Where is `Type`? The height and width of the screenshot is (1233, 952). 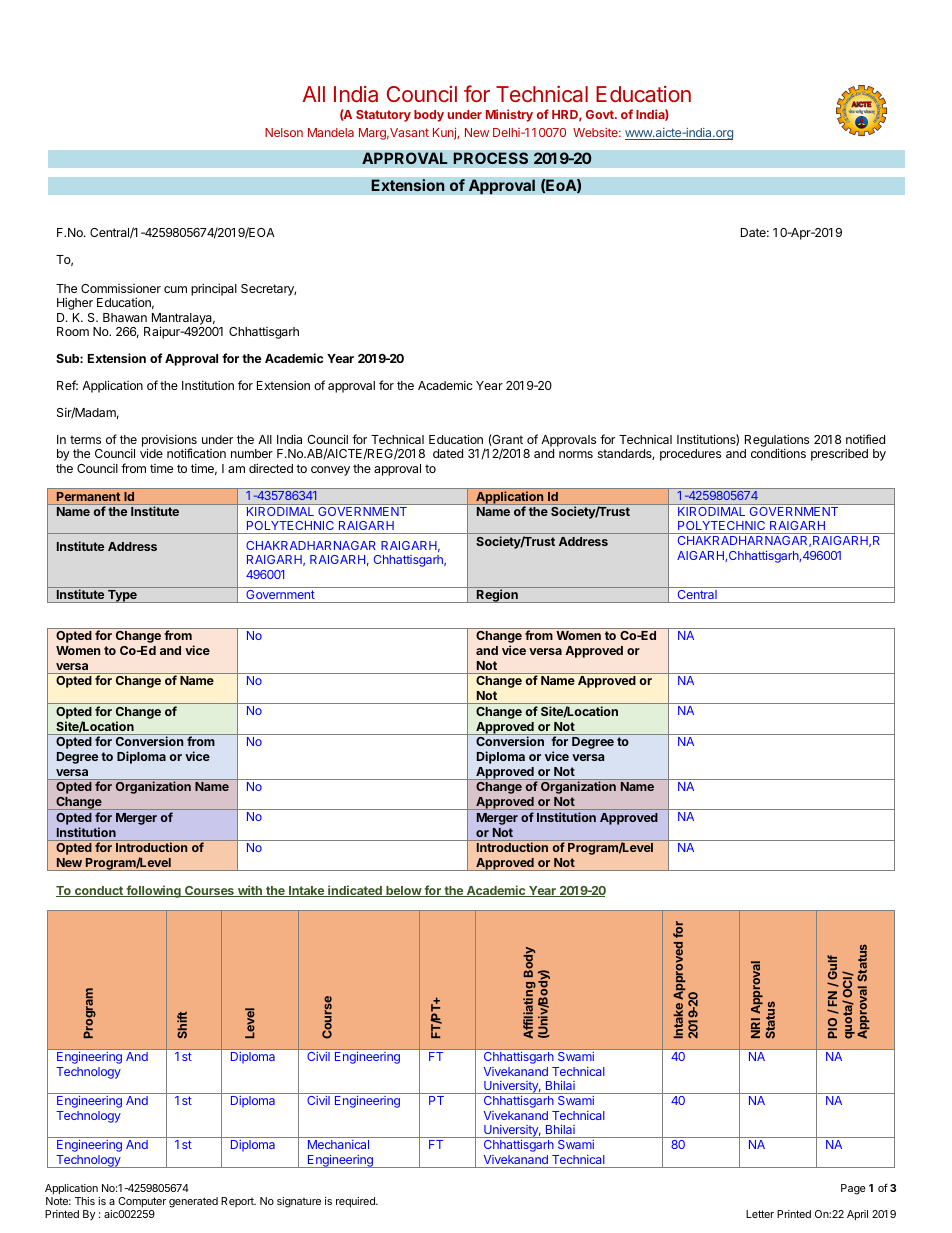
Type is located at coordinates (122, 596).
